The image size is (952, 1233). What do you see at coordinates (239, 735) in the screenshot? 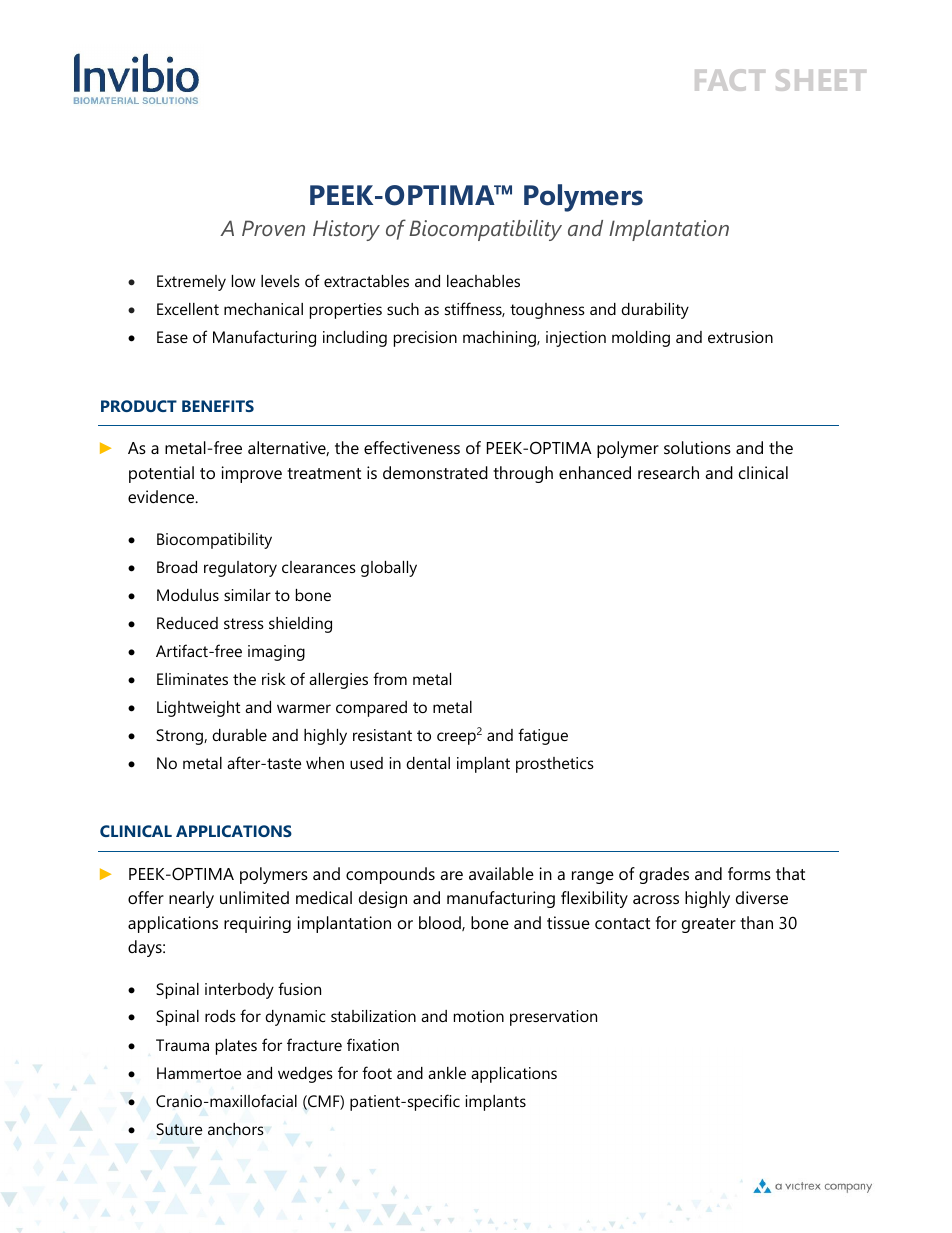
I see `durable` at bounding box center [239, 735].
